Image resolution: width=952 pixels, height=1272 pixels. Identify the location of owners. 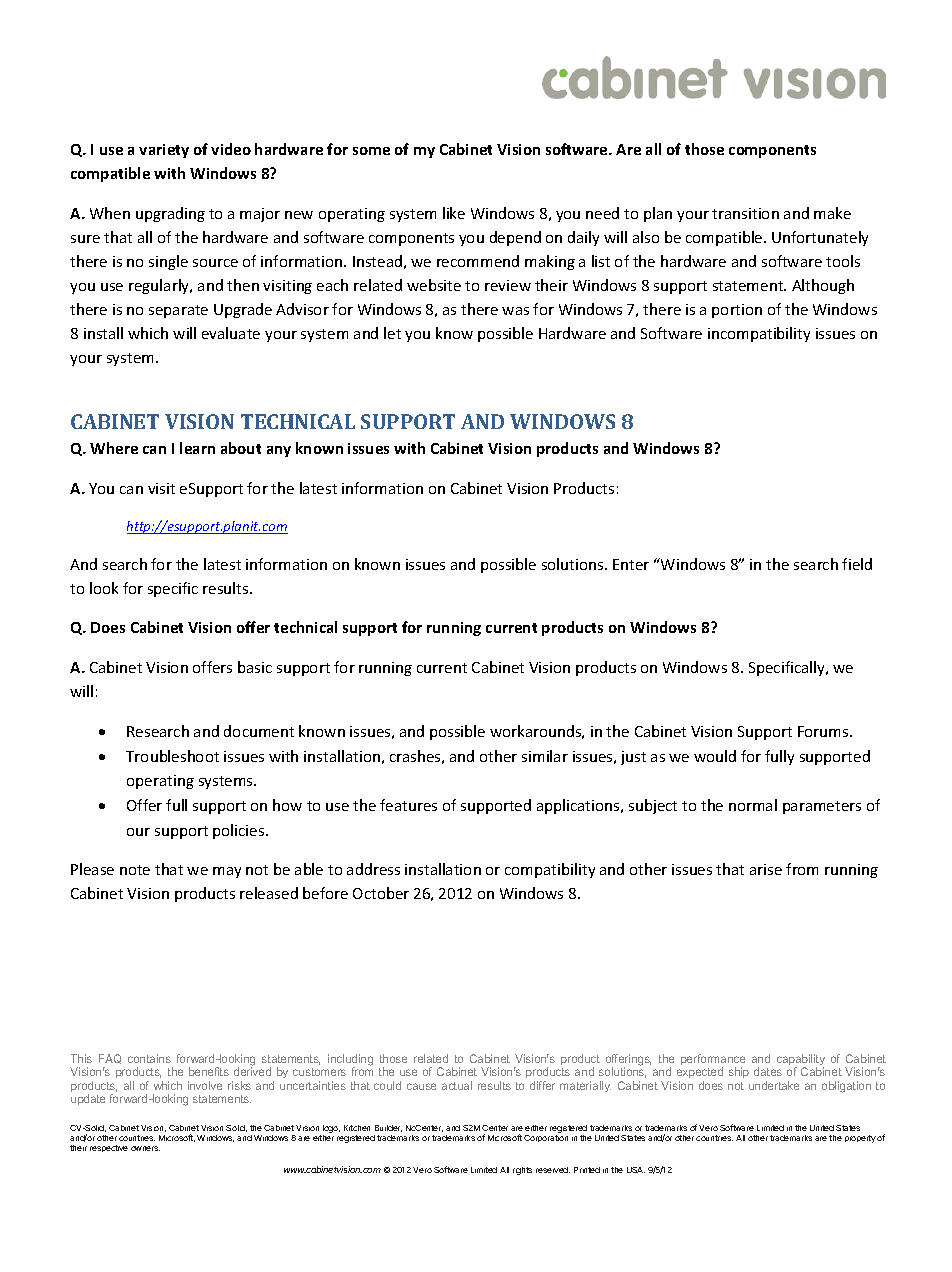
(145, 1148).
